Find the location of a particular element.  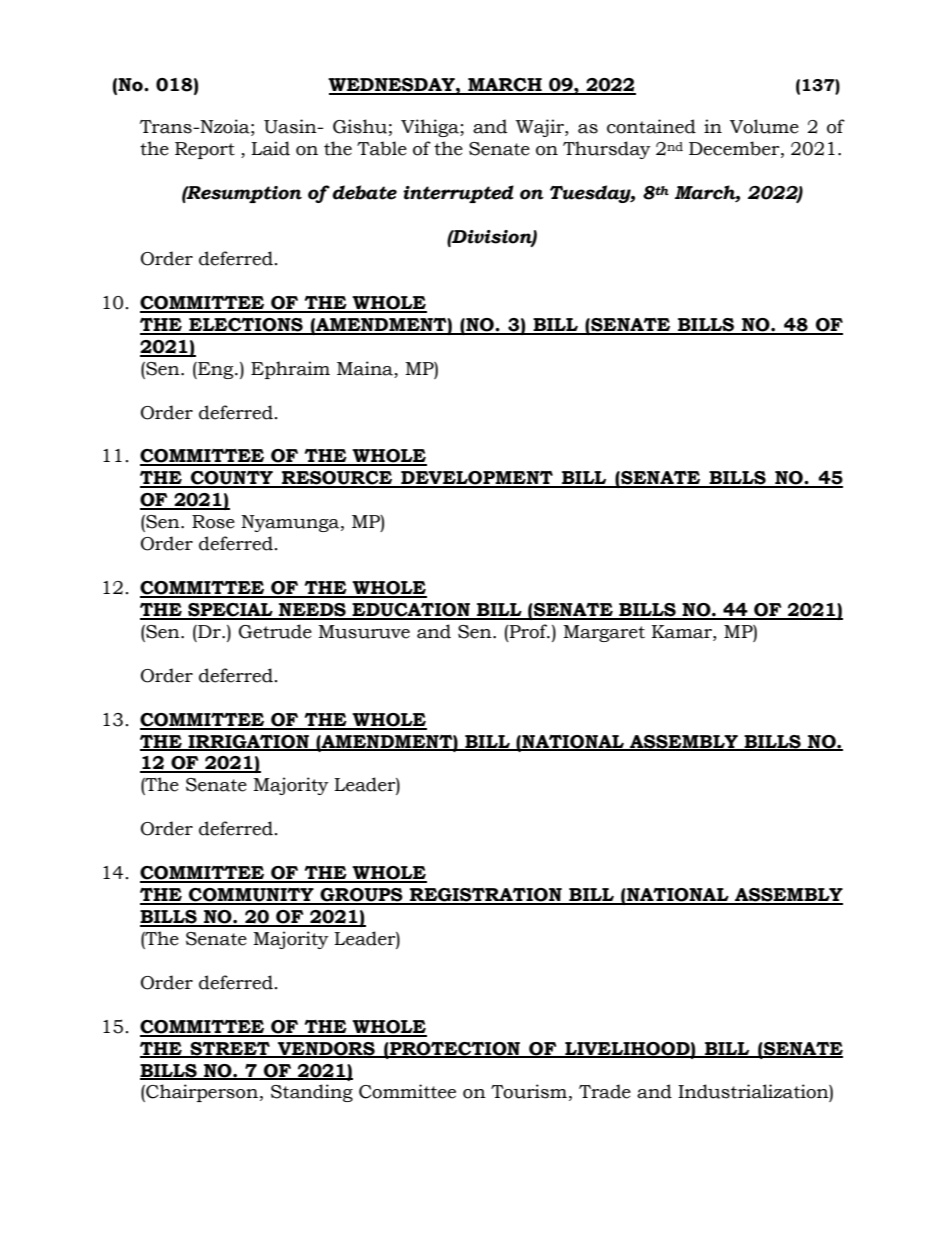

STREET is located at coordinates (230, 1049).
